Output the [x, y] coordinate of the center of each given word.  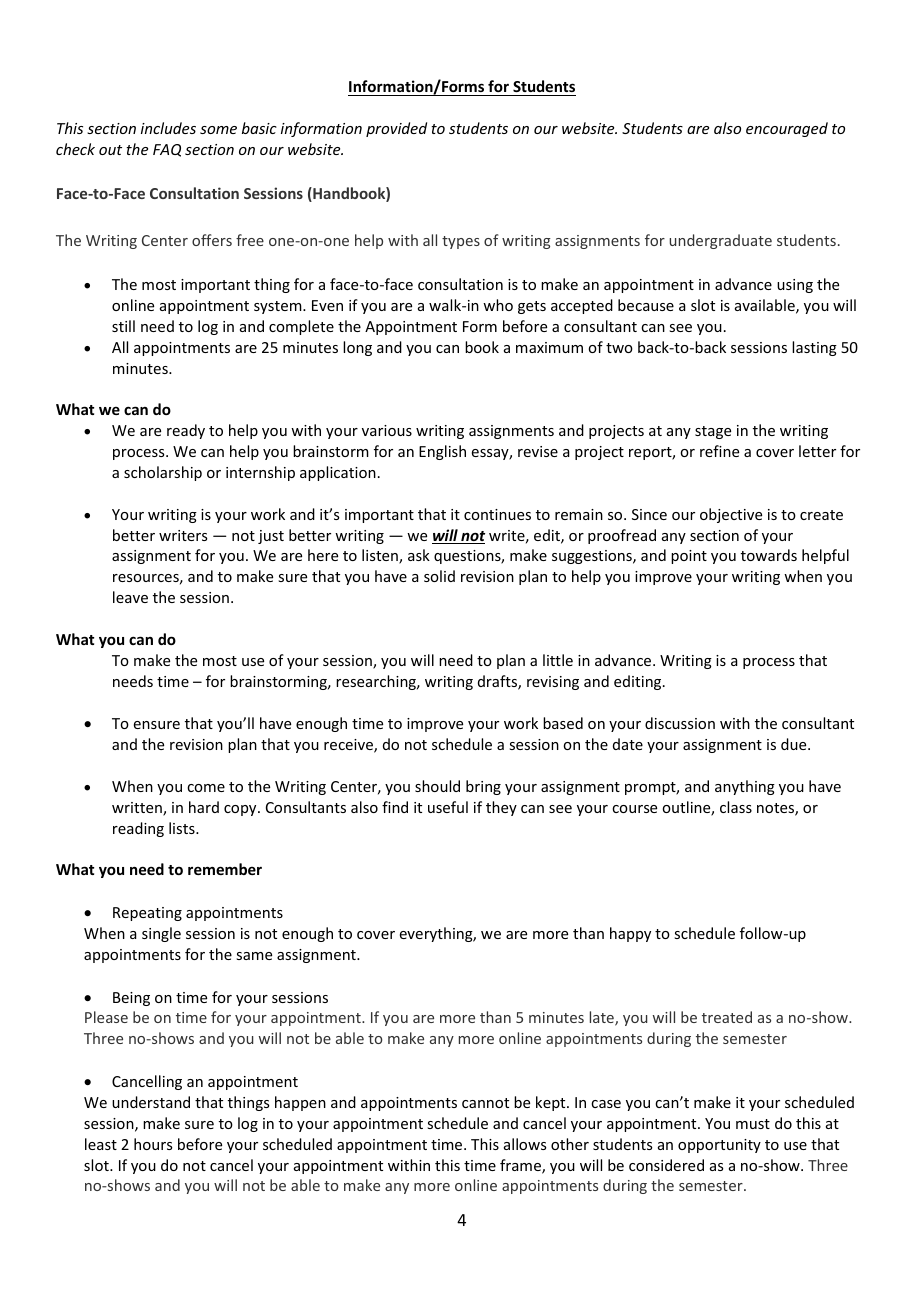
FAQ [167, 150]
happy [630, 934]
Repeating [147, 914]
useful [448, 807]
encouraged [787, 129]
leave [130, 597]
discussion [680, 723]
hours [153, 1144]
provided [396, 129]
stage [713, 432]
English [442, 452]
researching [377, 682]
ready [186, 431]
